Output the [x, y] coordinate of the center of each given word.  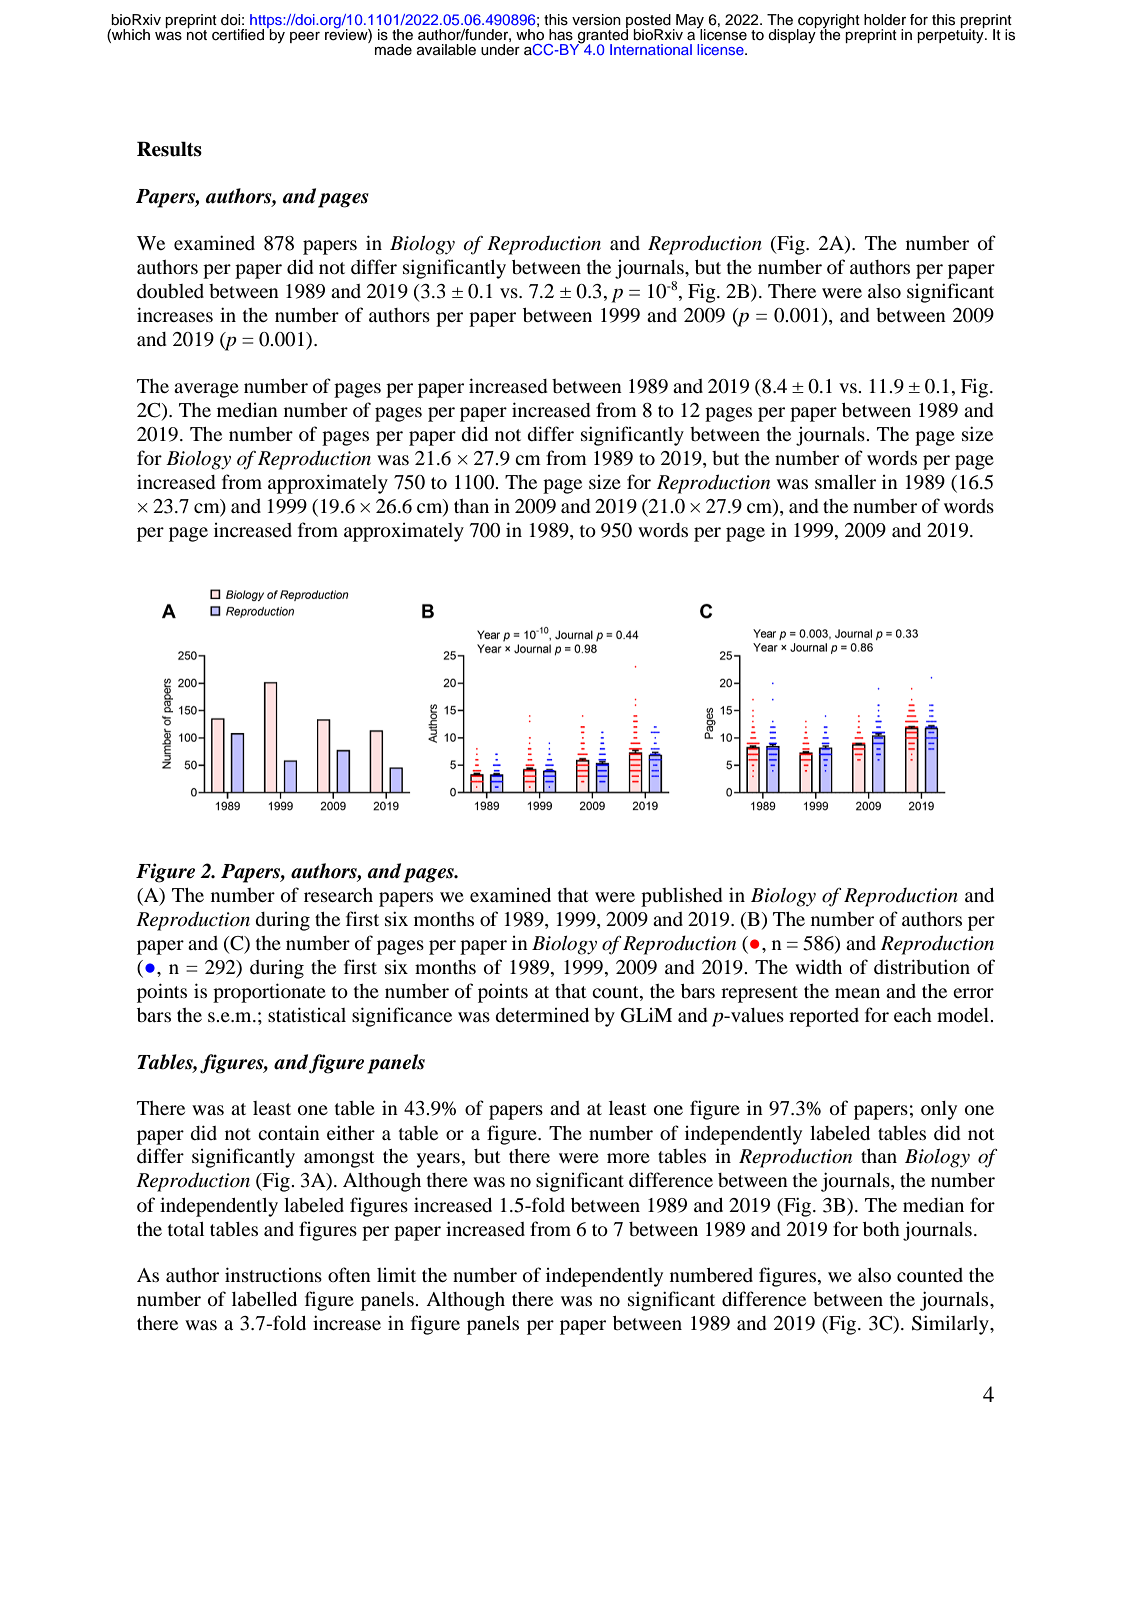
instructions [273, 1274]
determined [542, 1015]
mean [857, 993]
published [681, 897]
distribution [922, 966]
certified [238, 35]
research [338, 895]
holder [885, 20]
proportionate [269, 993]
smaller [845, 482]
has [561, 35]
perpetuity [951, 35]
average [206, 390]
